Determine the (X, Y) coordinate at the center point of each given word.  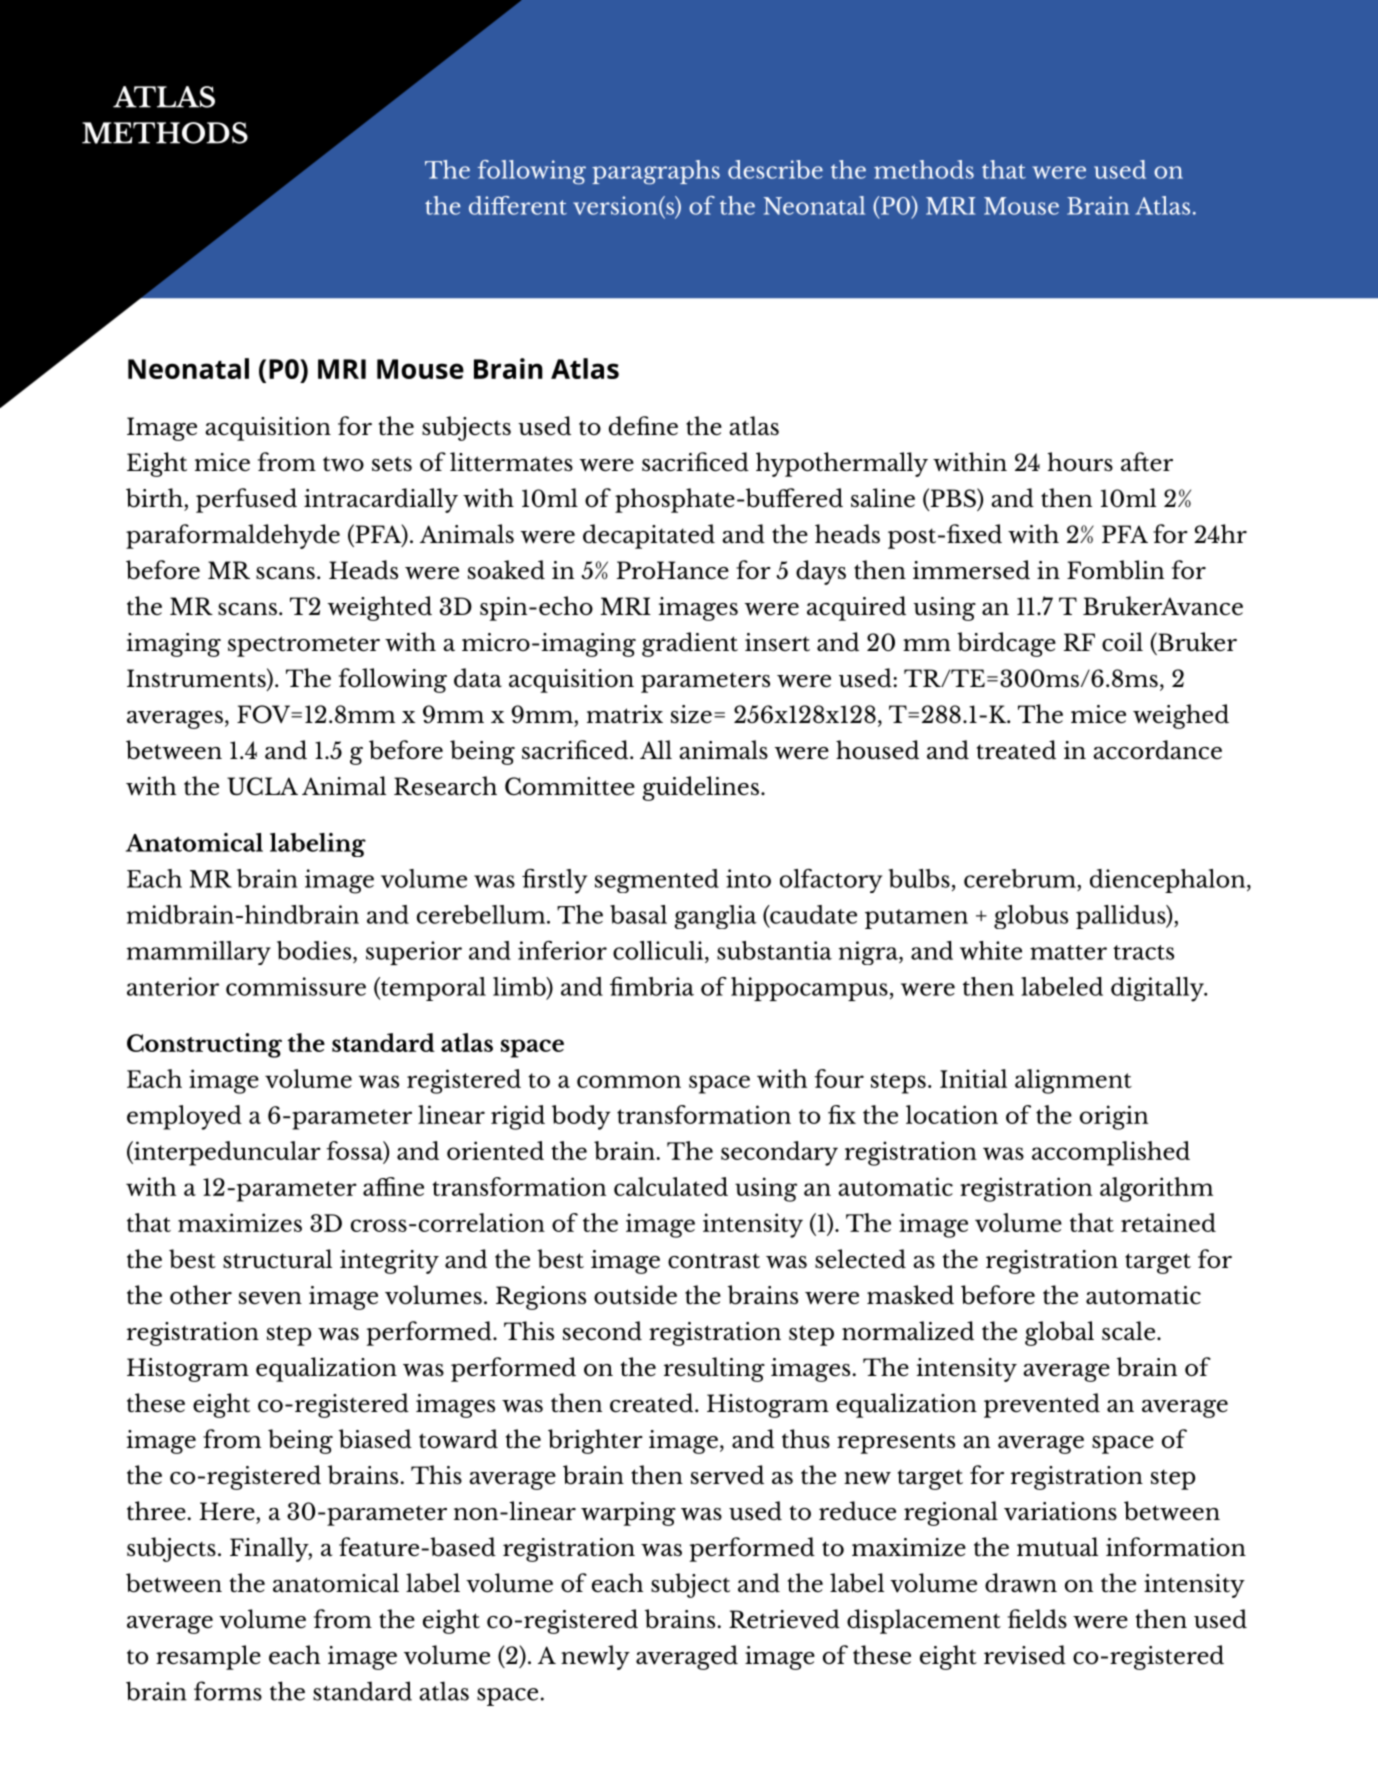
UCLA (262, 786)
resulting (714, 1369)
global (1059, 1333)
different (518, 205)
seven (270, 1298)
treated (1016, 750)
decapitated (649, 536)
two (343, 464)
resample (208, 1657)
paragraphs (656, 172)
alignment (1073, 1081)
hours (1080, 461)
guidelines (700, 788)
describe (775, 169)
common (629, 1081)
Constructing (204, 1045)
